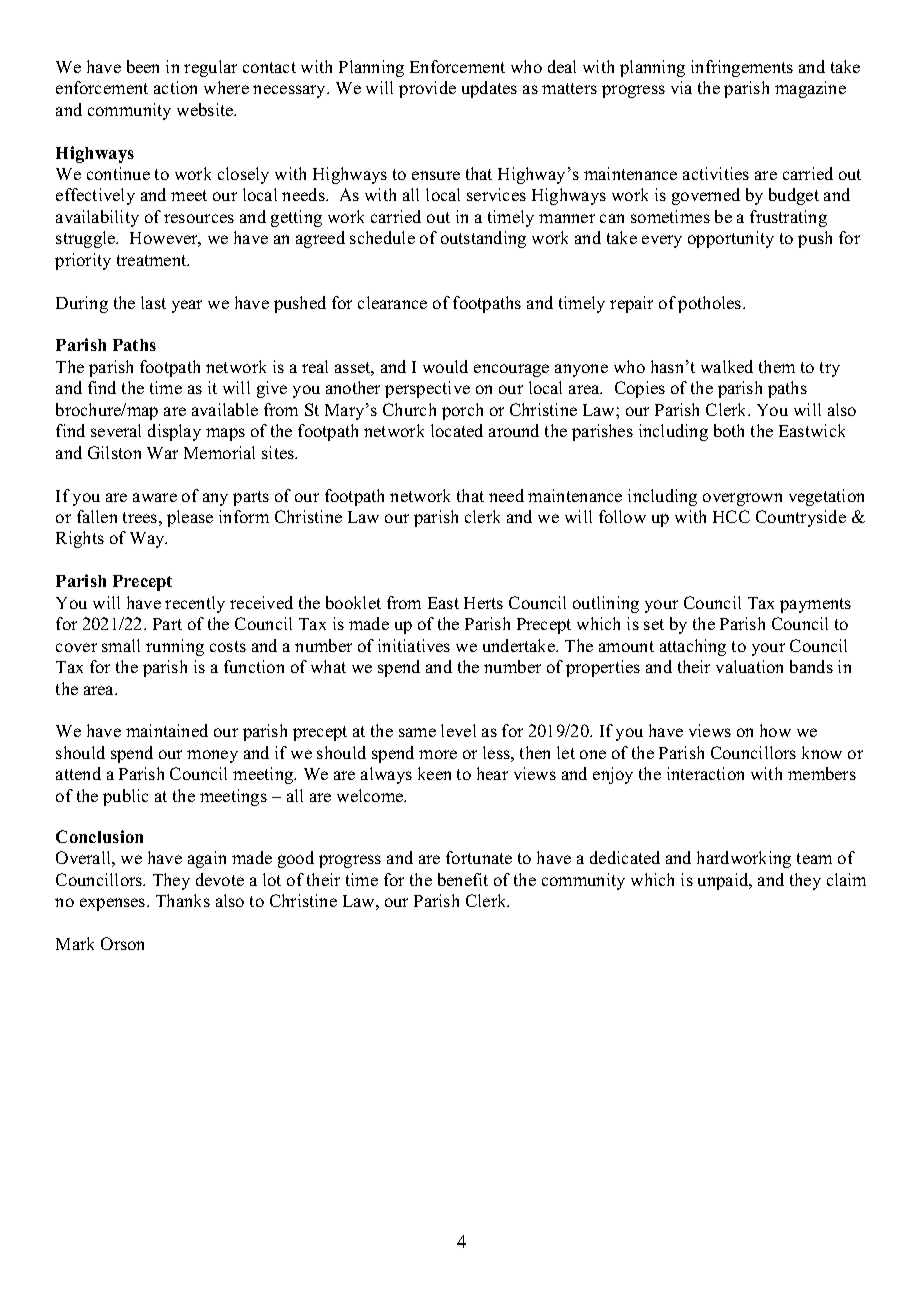  Describe the element at coordinates (742, 68) in the screenshot. I see `infringements` at that location.
